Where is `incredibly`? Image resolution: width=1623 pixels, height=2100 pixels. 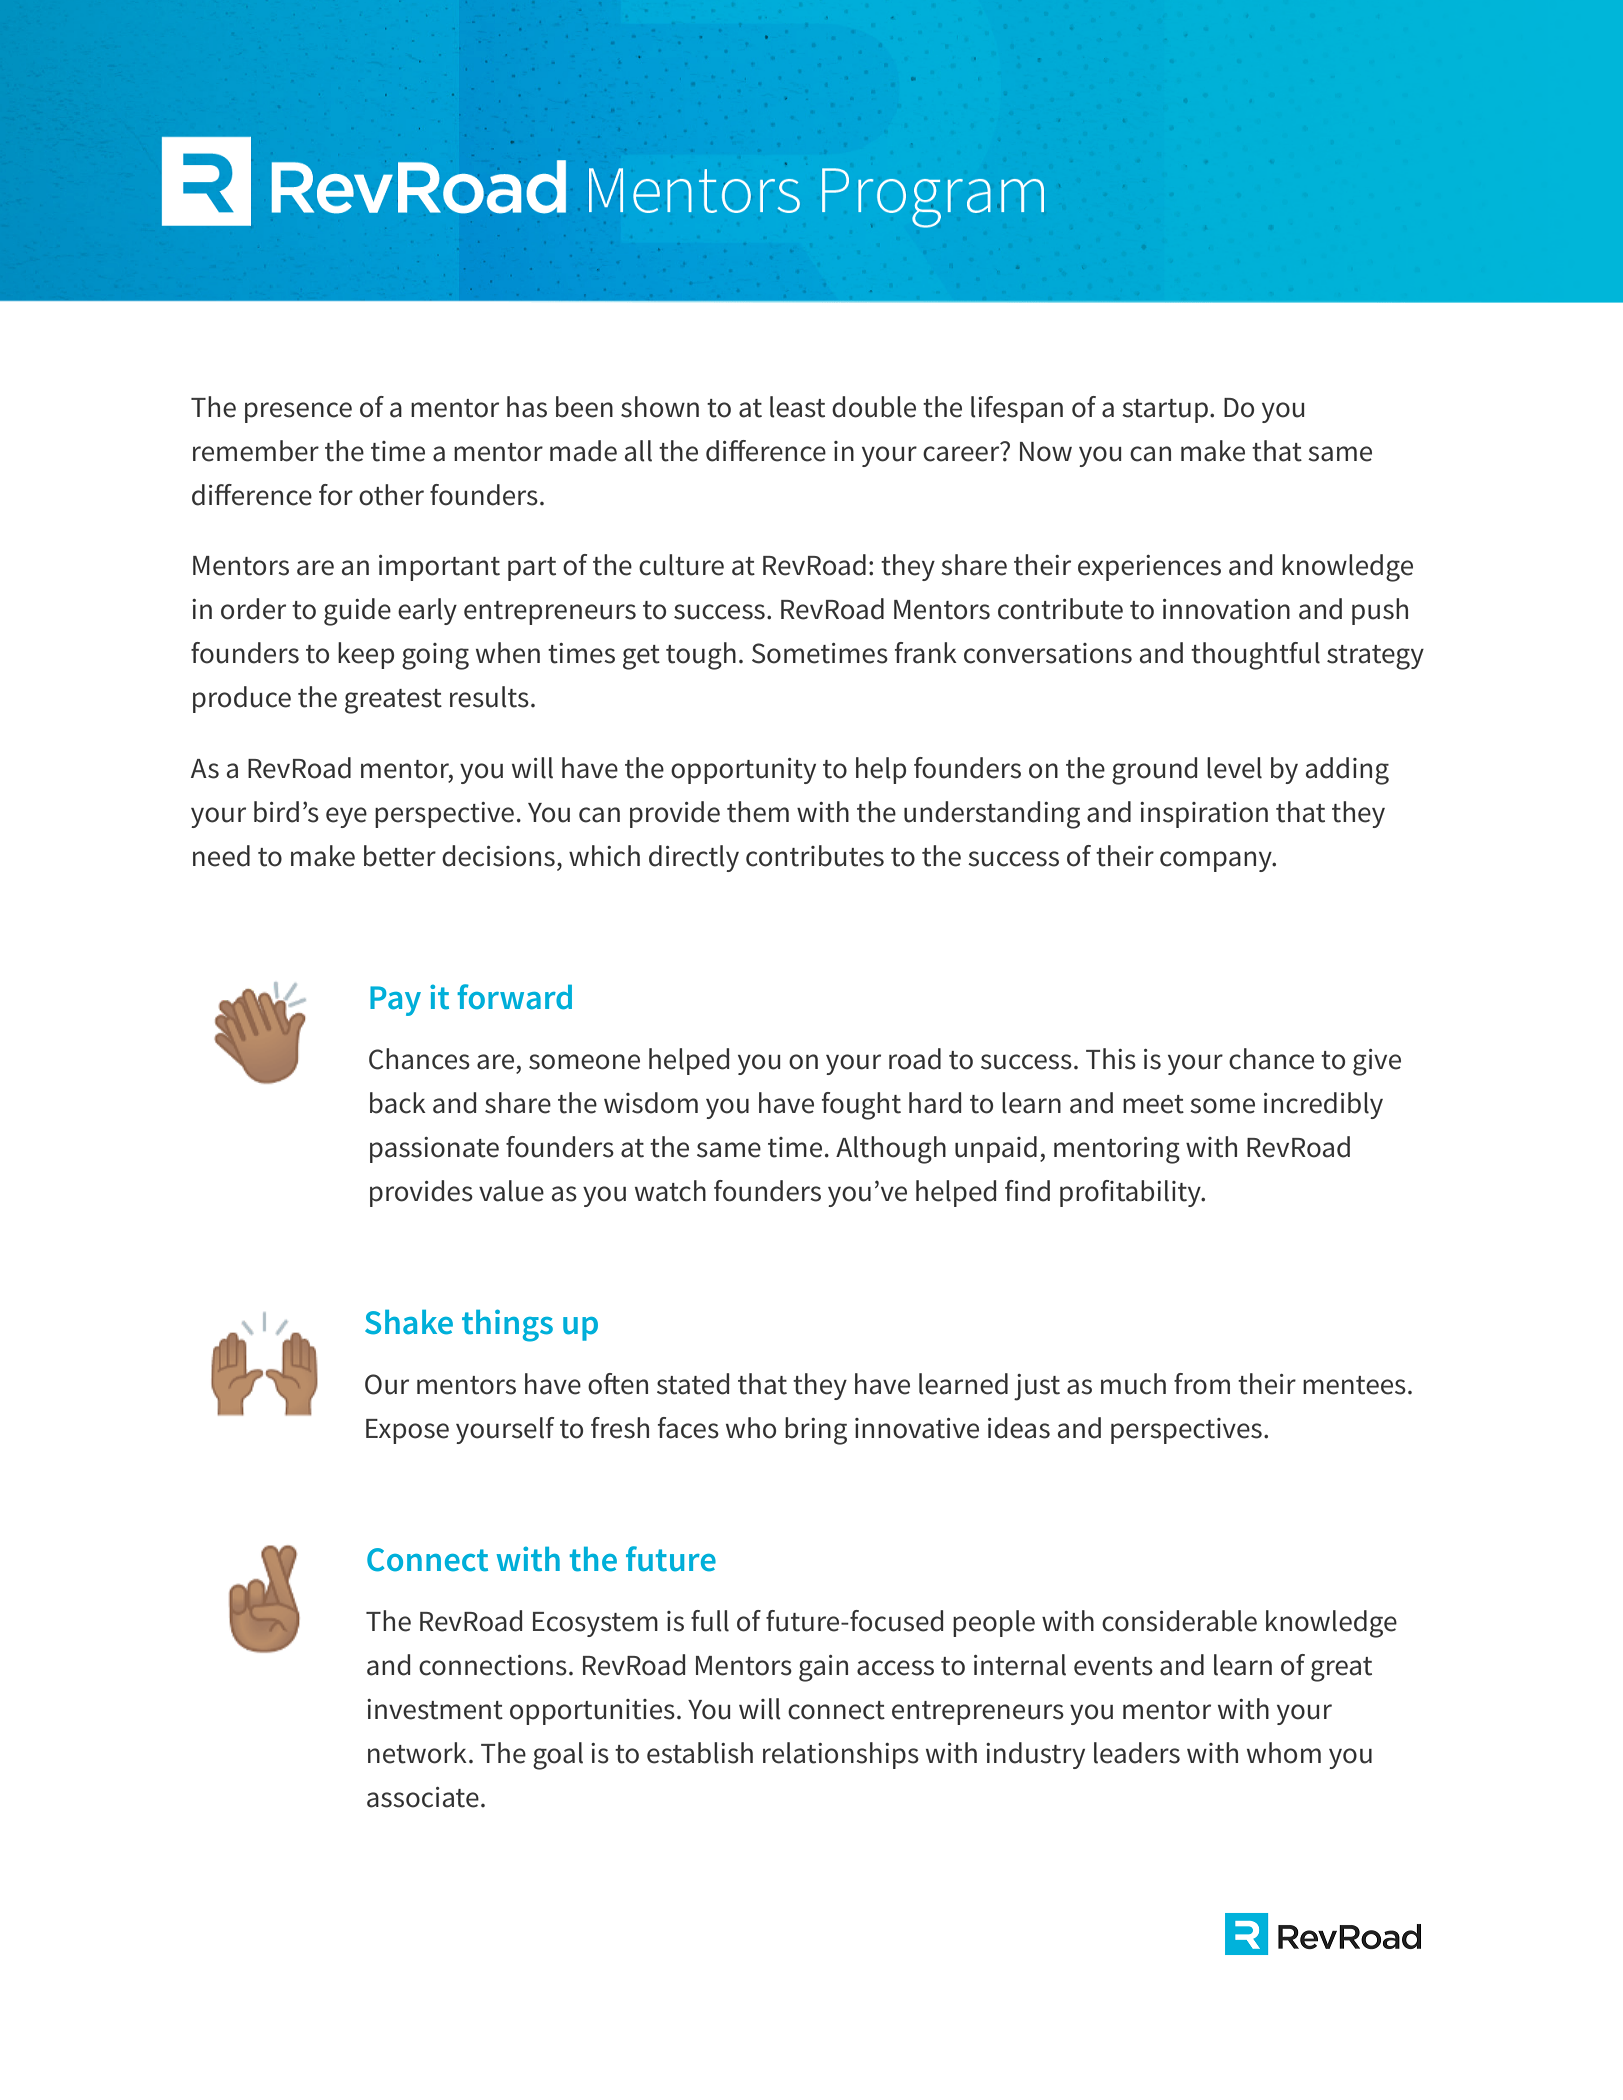
incredibly is located at coordinates (1323, 1105).
